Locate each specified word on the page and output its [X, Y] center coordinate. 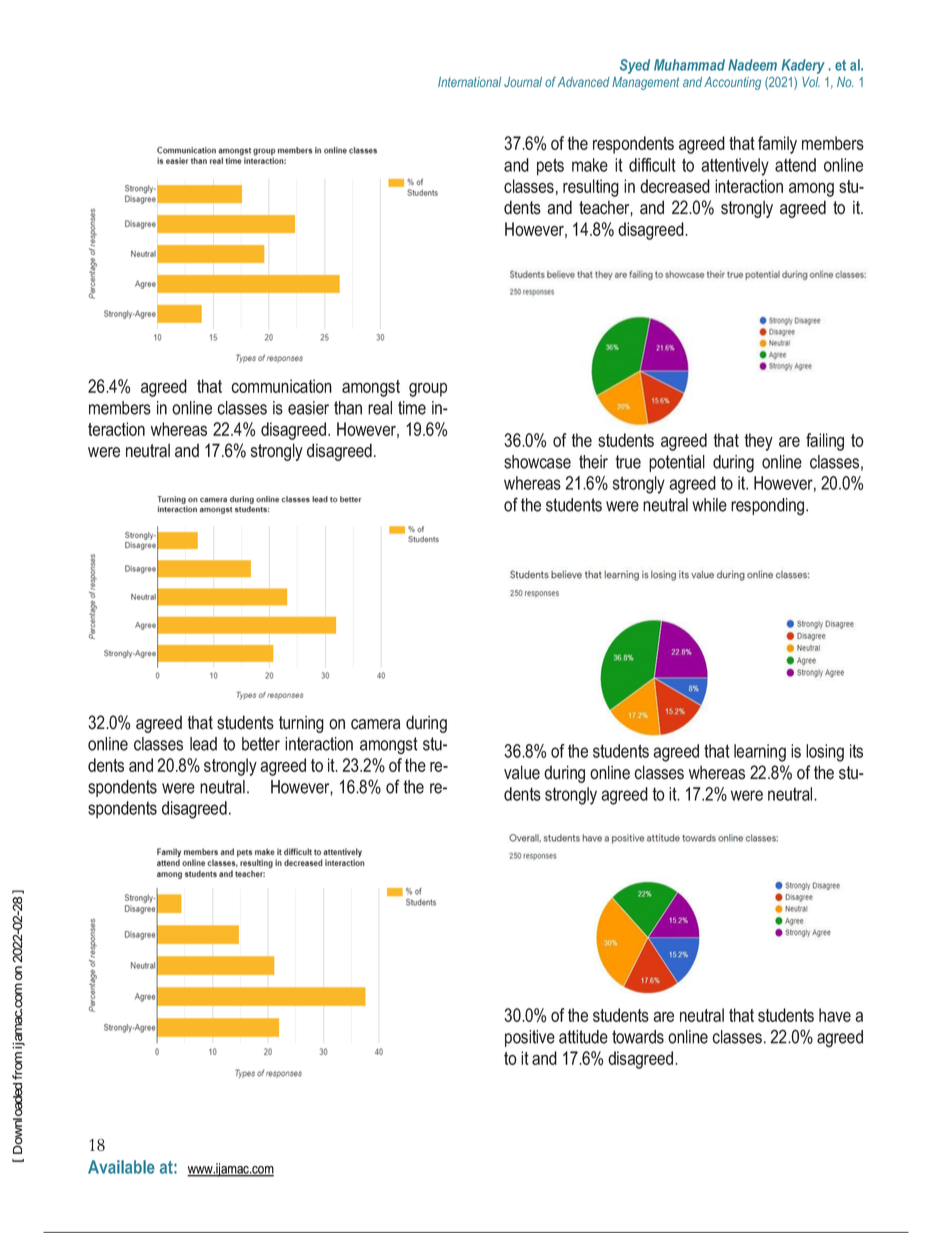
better [261, 744]
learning [760, 753]
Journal [523, 82]
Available [121, 1167]
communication [281, 386]
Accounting [732, 83]
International [469, 82]
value [522, 772]
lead [203, 744]
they [758, 442]
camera [375, 724]
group [428, 390]
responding [769, 507]
